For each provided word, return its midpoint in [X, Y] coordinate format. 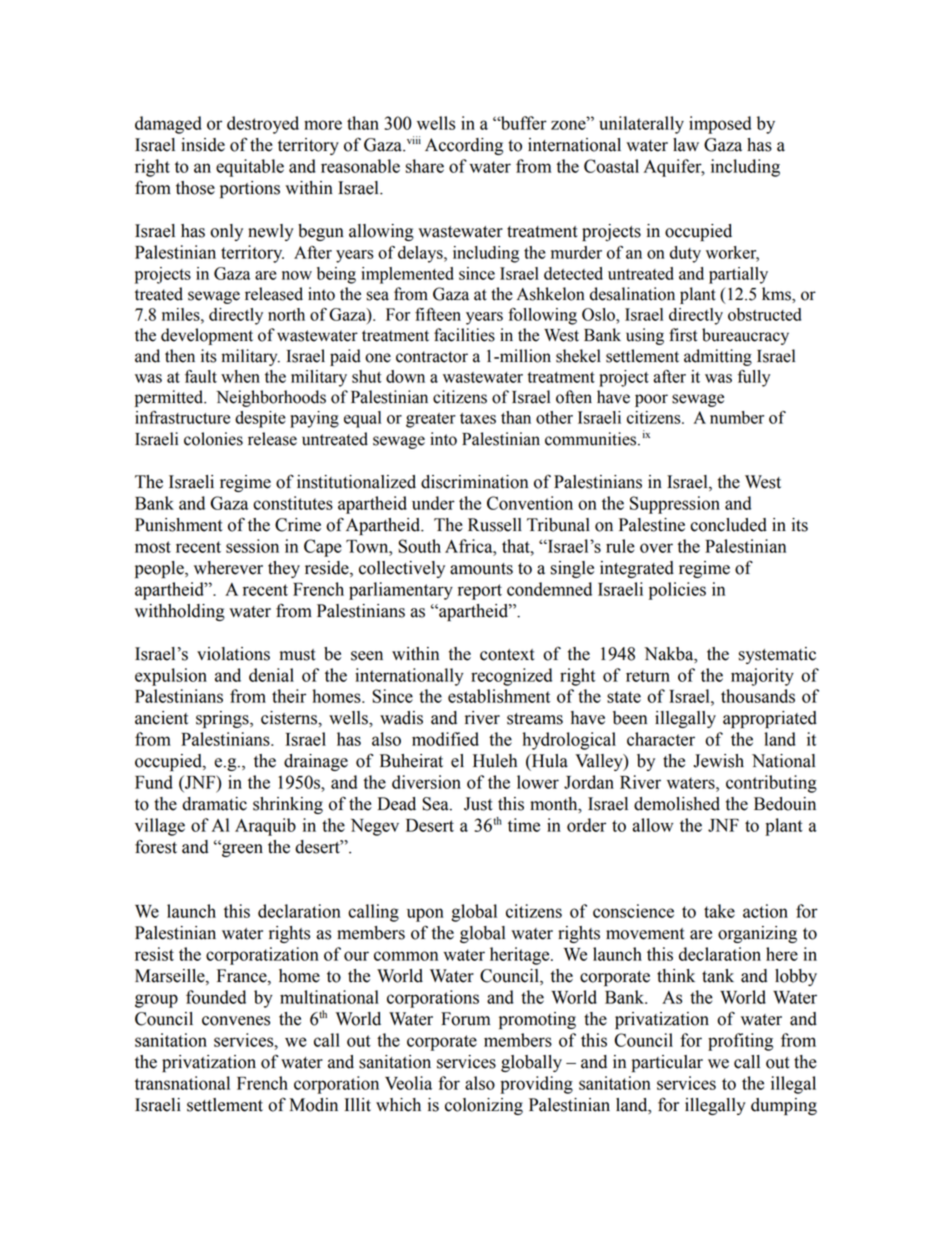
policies [677, 591]
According [464, 146]
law [686, 145]
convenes [236, 1021]
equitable [250, 168]
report [480, 592]
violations [233, 654]
